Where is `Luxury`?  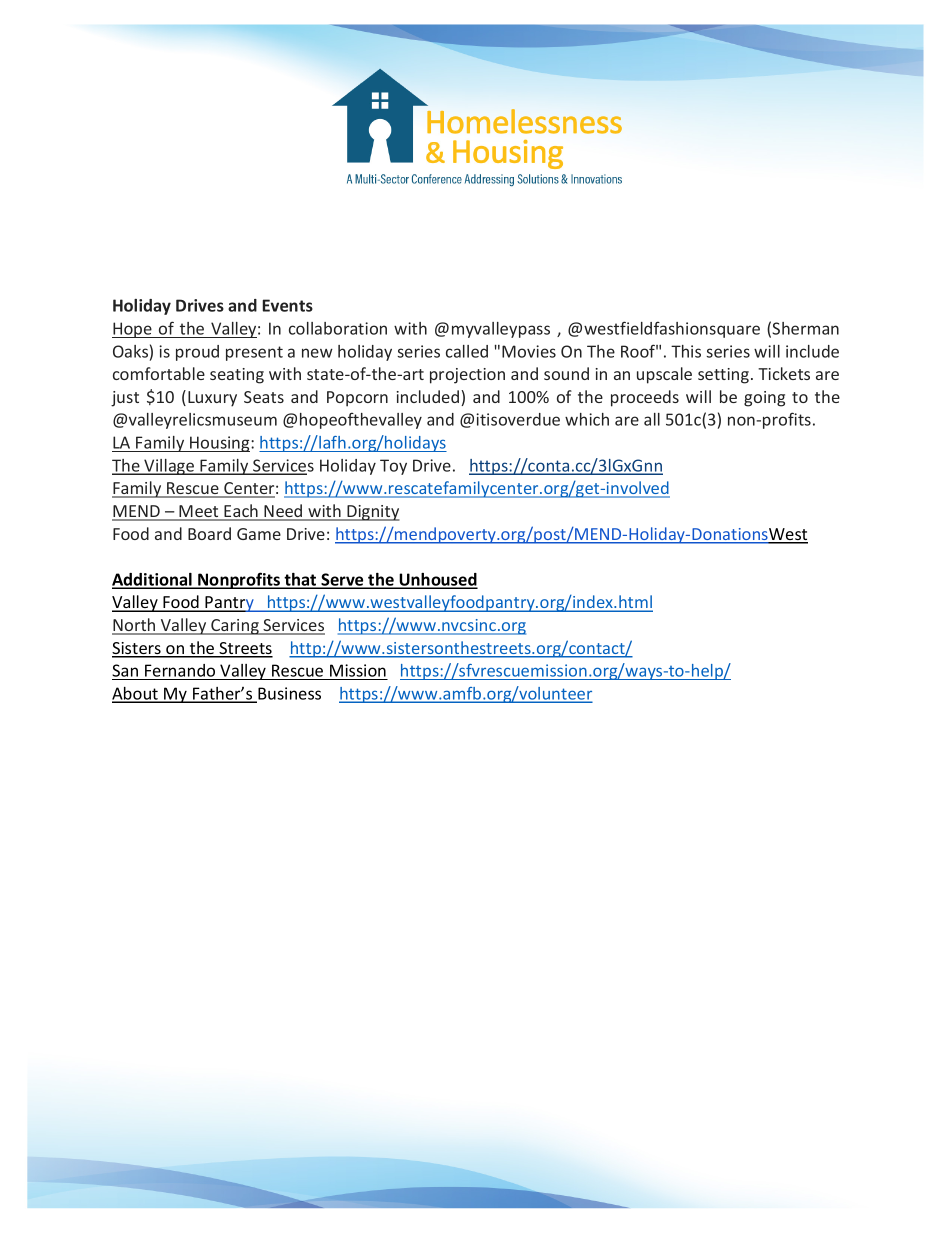 Luxury is located at coordinates (212, 399).
